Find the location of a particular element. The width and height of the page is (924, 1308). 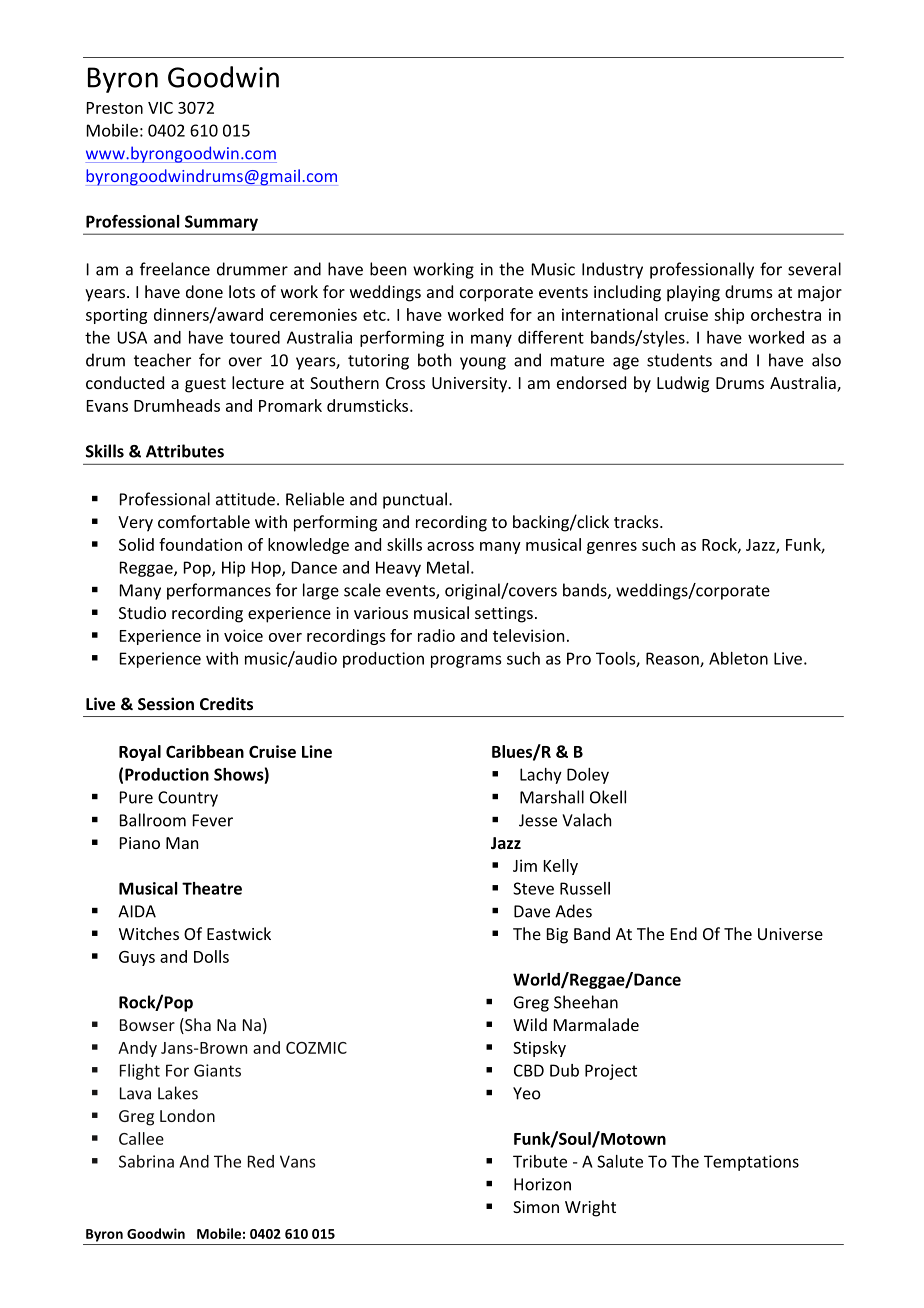

VIC is located at coordinates (160, 108).
